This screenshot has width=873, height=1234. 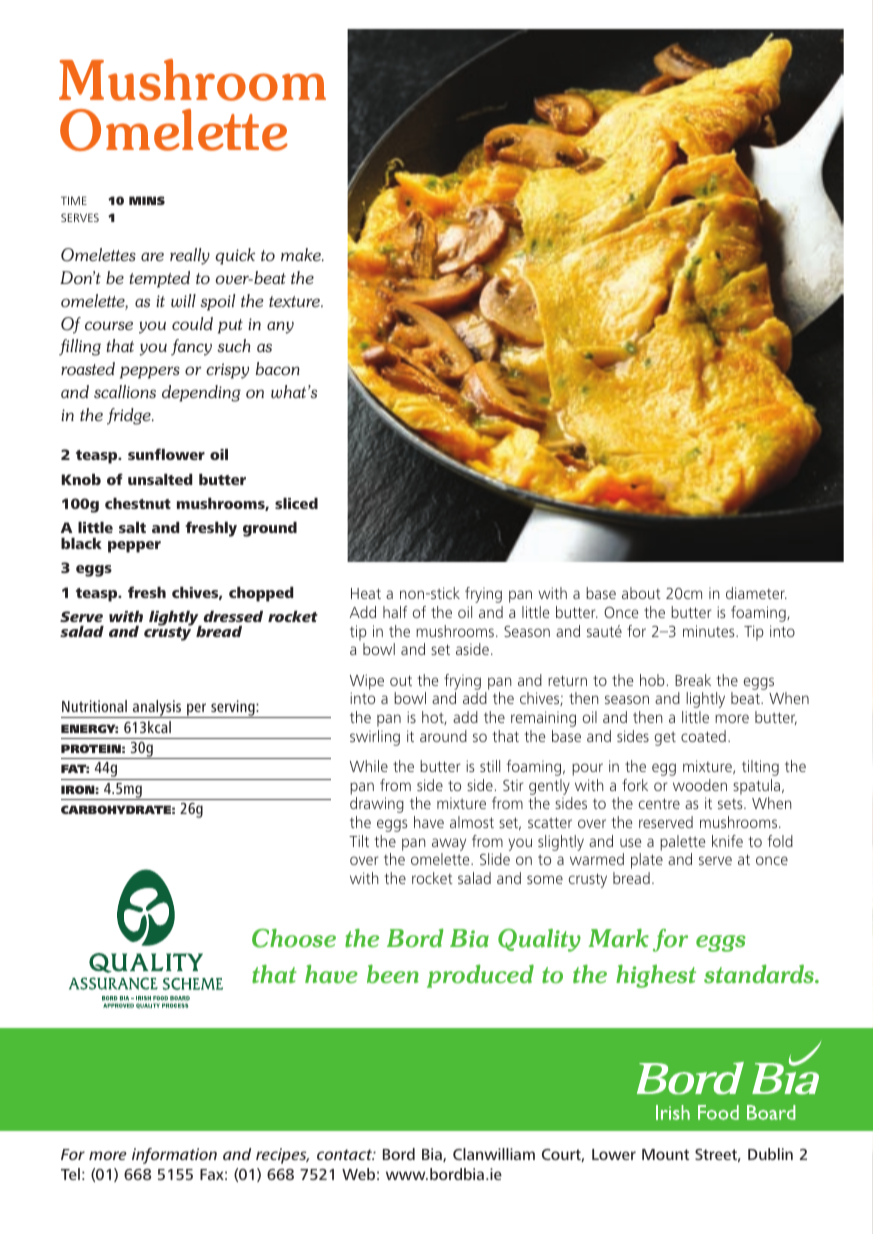 What do you see at coordinates (693, 680) in the screenshot?
I see `Break` at bounding box center [693, 680].
